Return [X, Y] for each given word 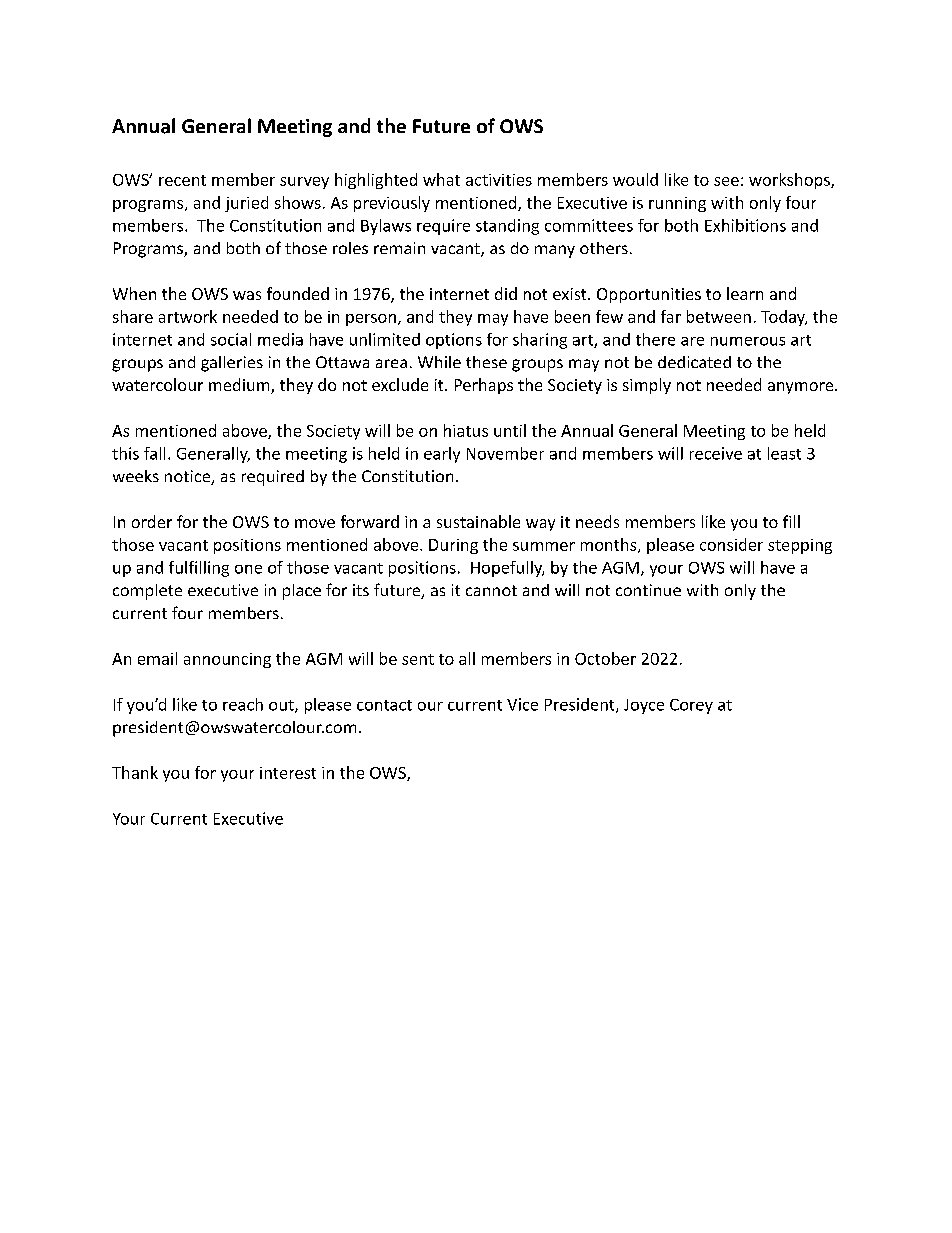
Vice [522, 704]
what [441, 179]
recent [182, 180]
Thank [135, 772]
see [726, 181]
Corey [691, 706]
